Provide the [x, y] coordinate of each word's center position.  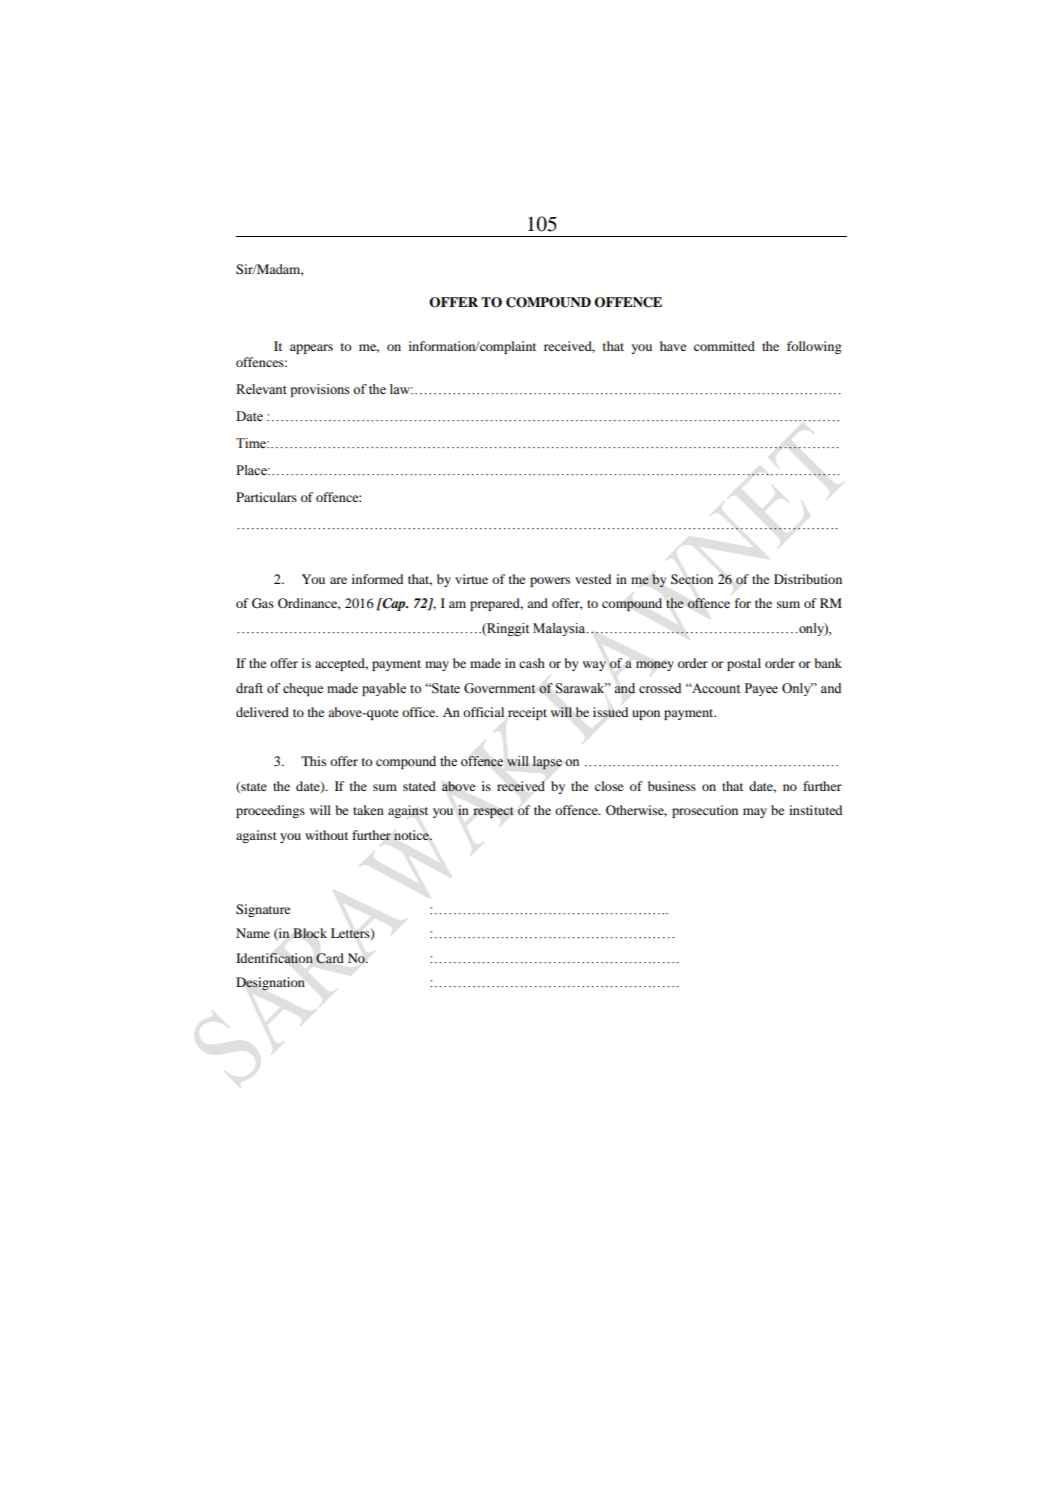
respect [493, 812]
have [673, 346]
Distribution [808, 579]
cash [532, 663]
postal [744, 664]
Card [330, 958]
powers [550, 582]
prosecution [705, 811]
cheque [303, 689]
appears [311, 349]
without [326, 835]
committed [724, 346]
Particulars [266, 497]
